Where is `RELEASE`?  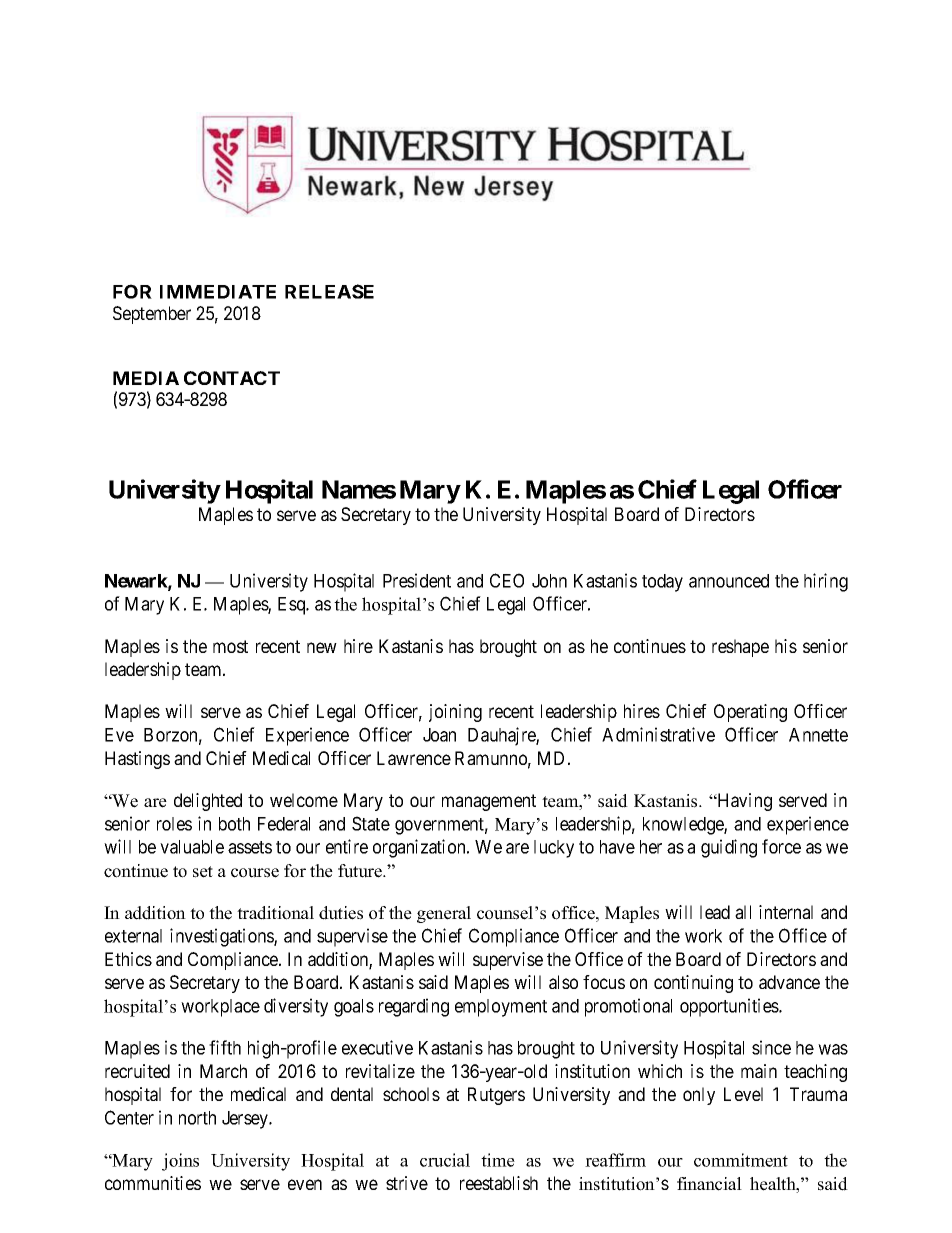 RELEASE is located at coordinates (329, 291).
